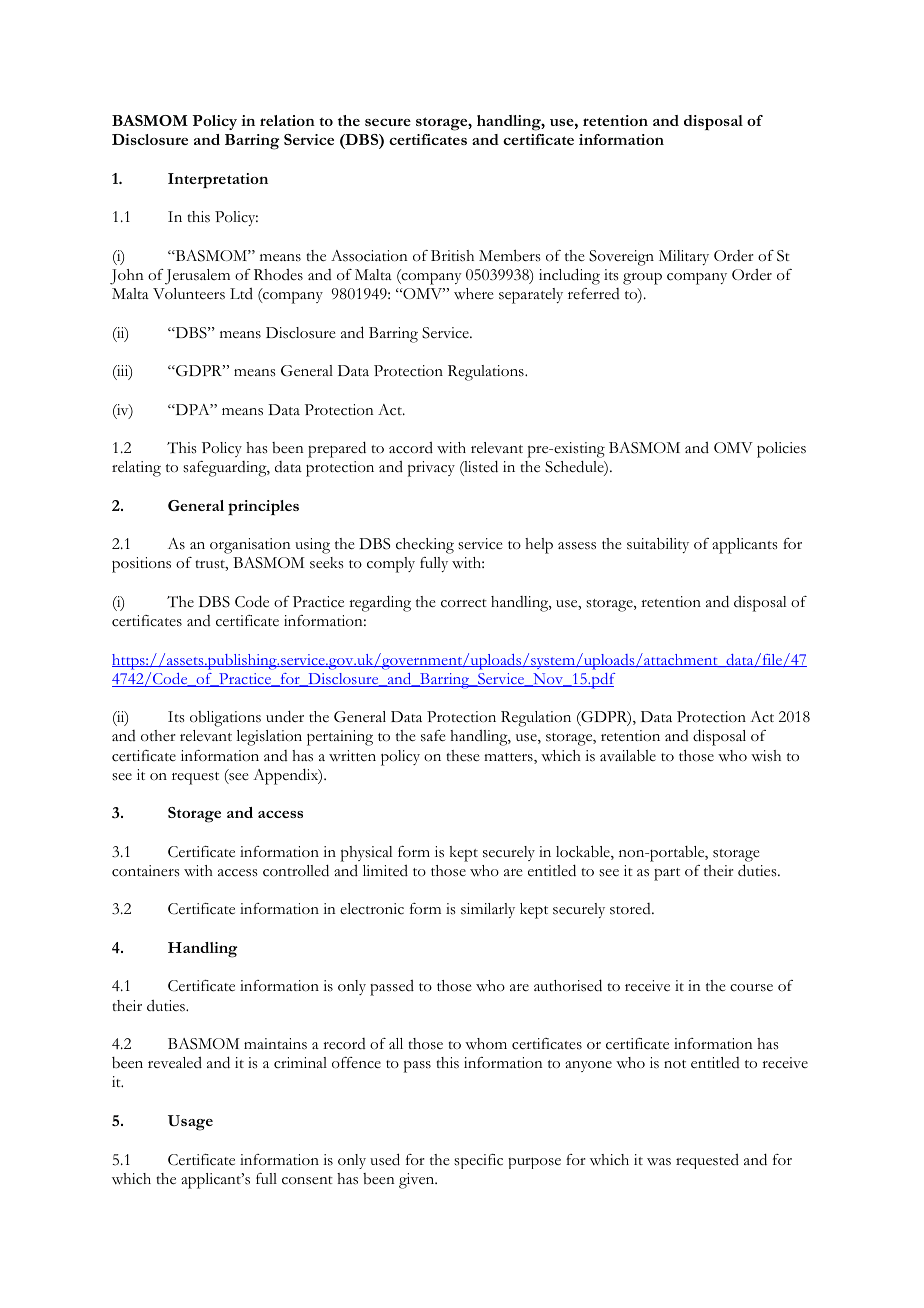 The width and height of the page is (924, 1308). What do you see at coordinates (452, 256) in the page?
I see `British` at bounding box center [452, 256].
